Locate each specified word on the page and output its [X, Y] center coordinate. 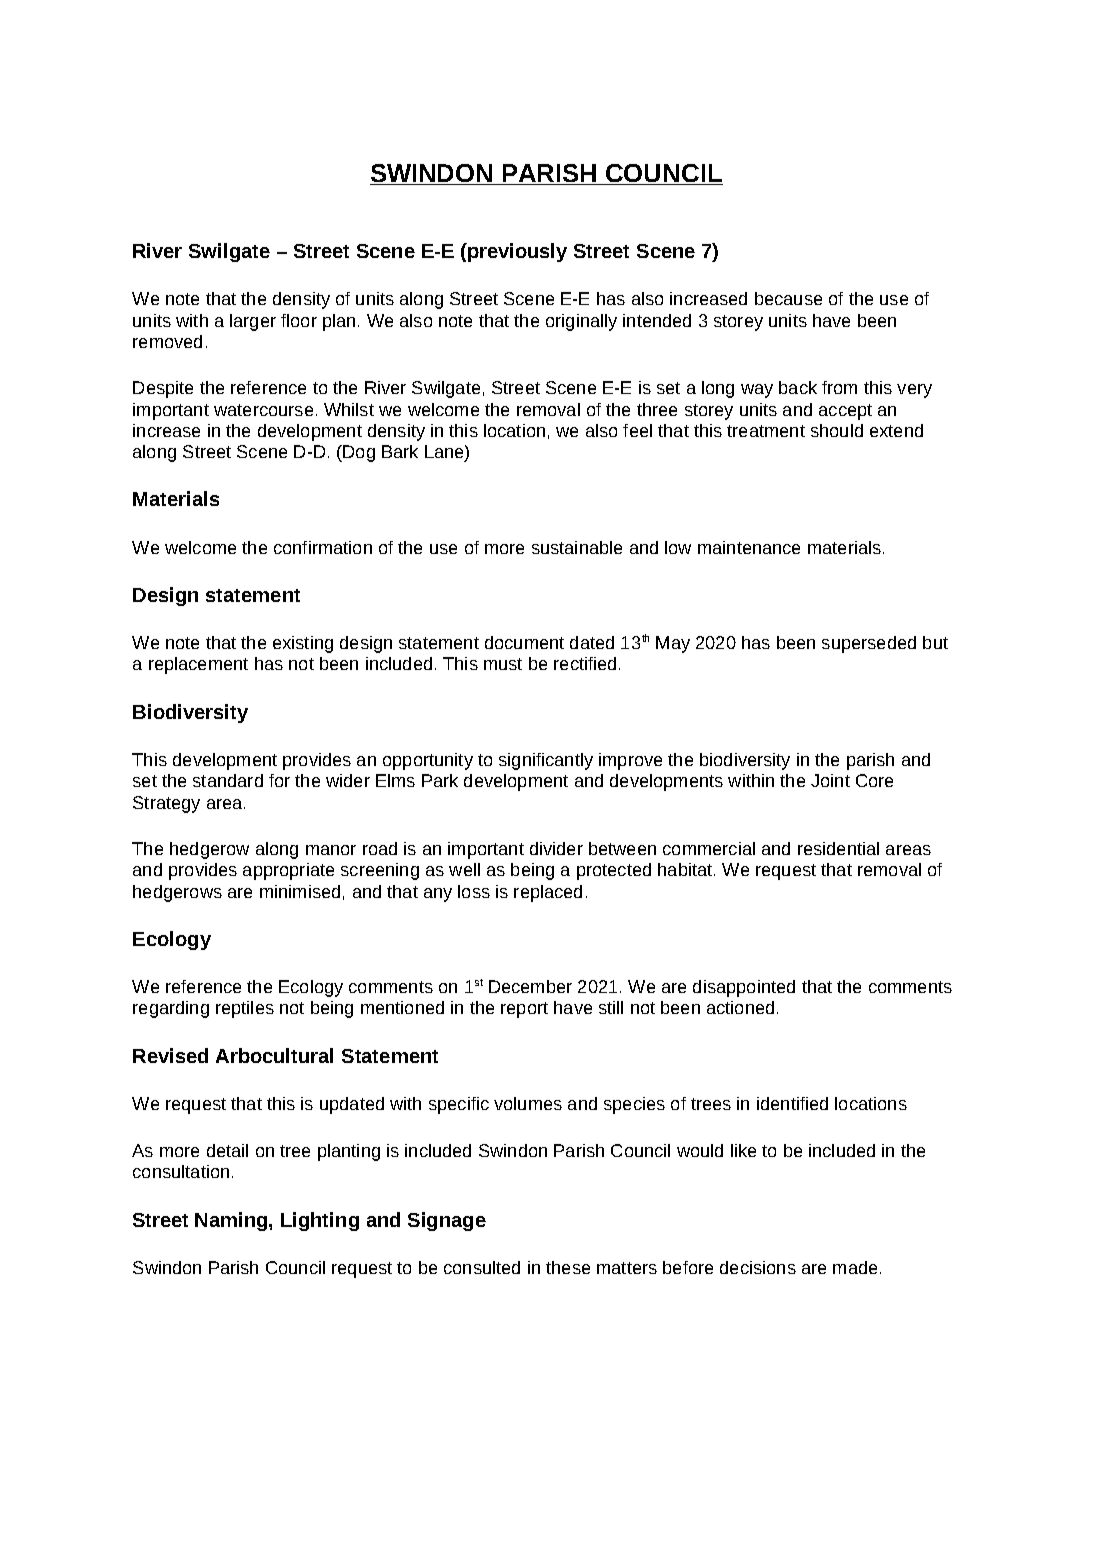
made [855, 1267]
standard [228, 780]
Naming [232, 1221]
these [568, 1267]
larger [253, 322]
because [788, 298]
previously [516, 252]
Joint [830, 780]
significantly [546, 761]
